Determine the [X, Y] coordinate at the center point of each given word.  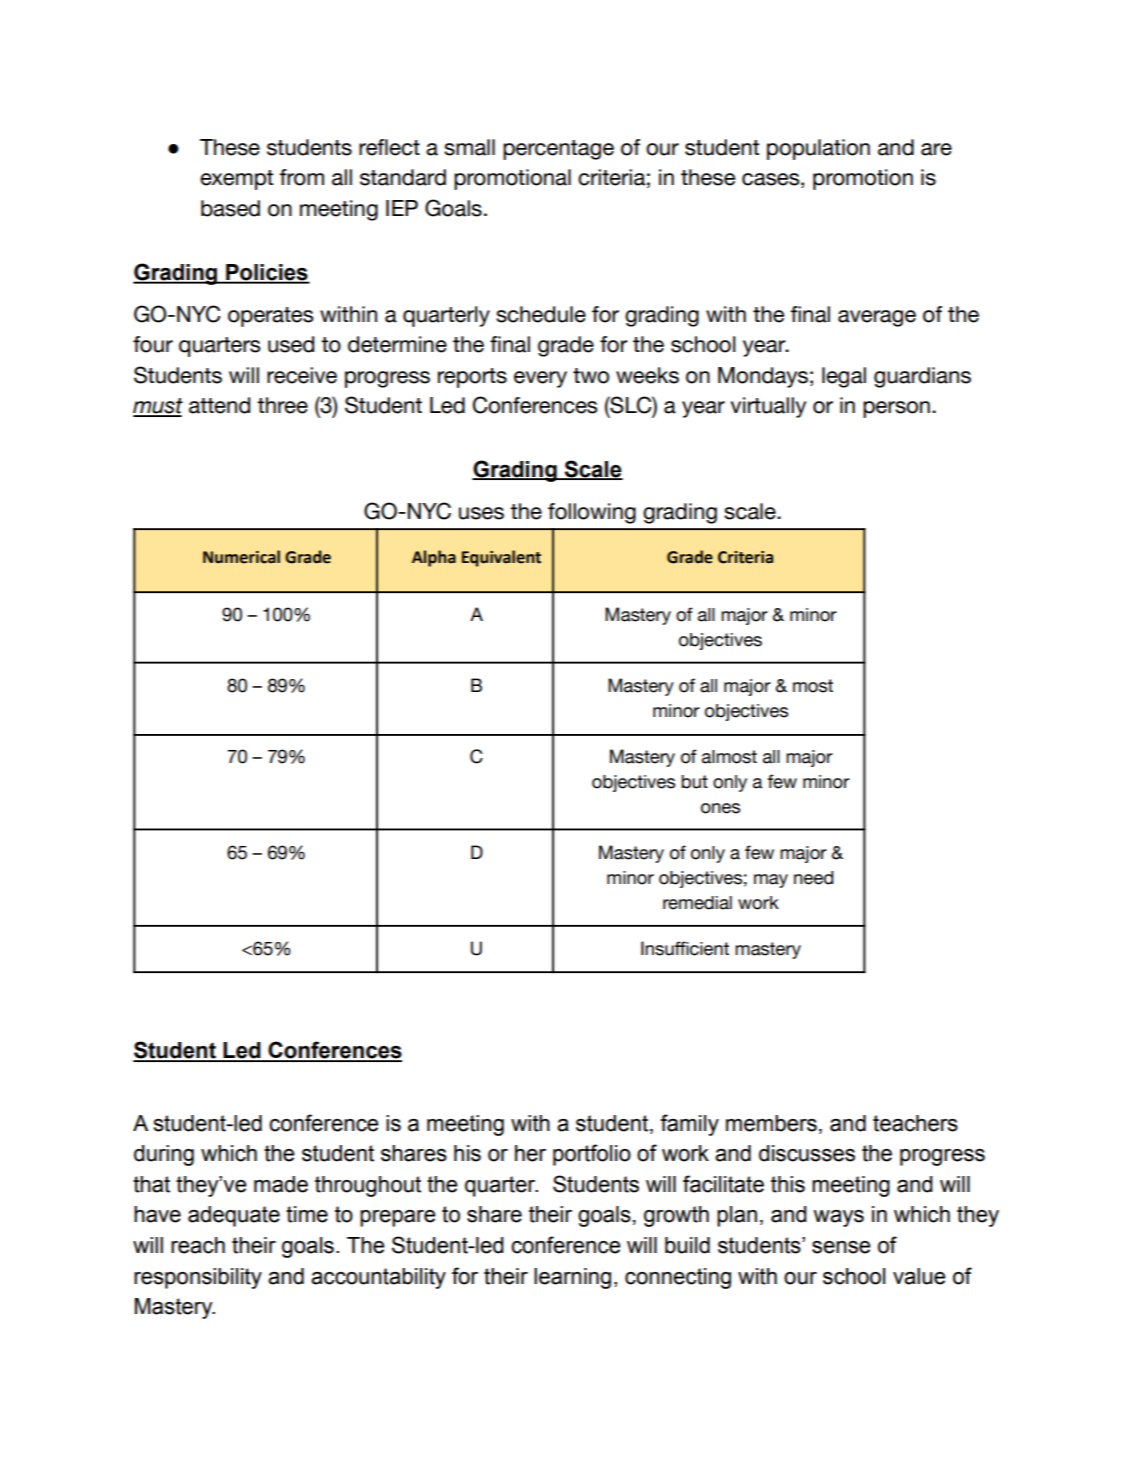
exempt [236, 180]
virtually [768, 407]
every [540, 379]
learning [572, 1278]
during [164, 1155]
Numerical [241, 557]
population [818, 149]
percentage [558, 150]
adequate [234, 1216]
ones [720, 808]
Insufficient [685, 948]
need [814, 878]
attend [219, 405]
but [694, 782]
